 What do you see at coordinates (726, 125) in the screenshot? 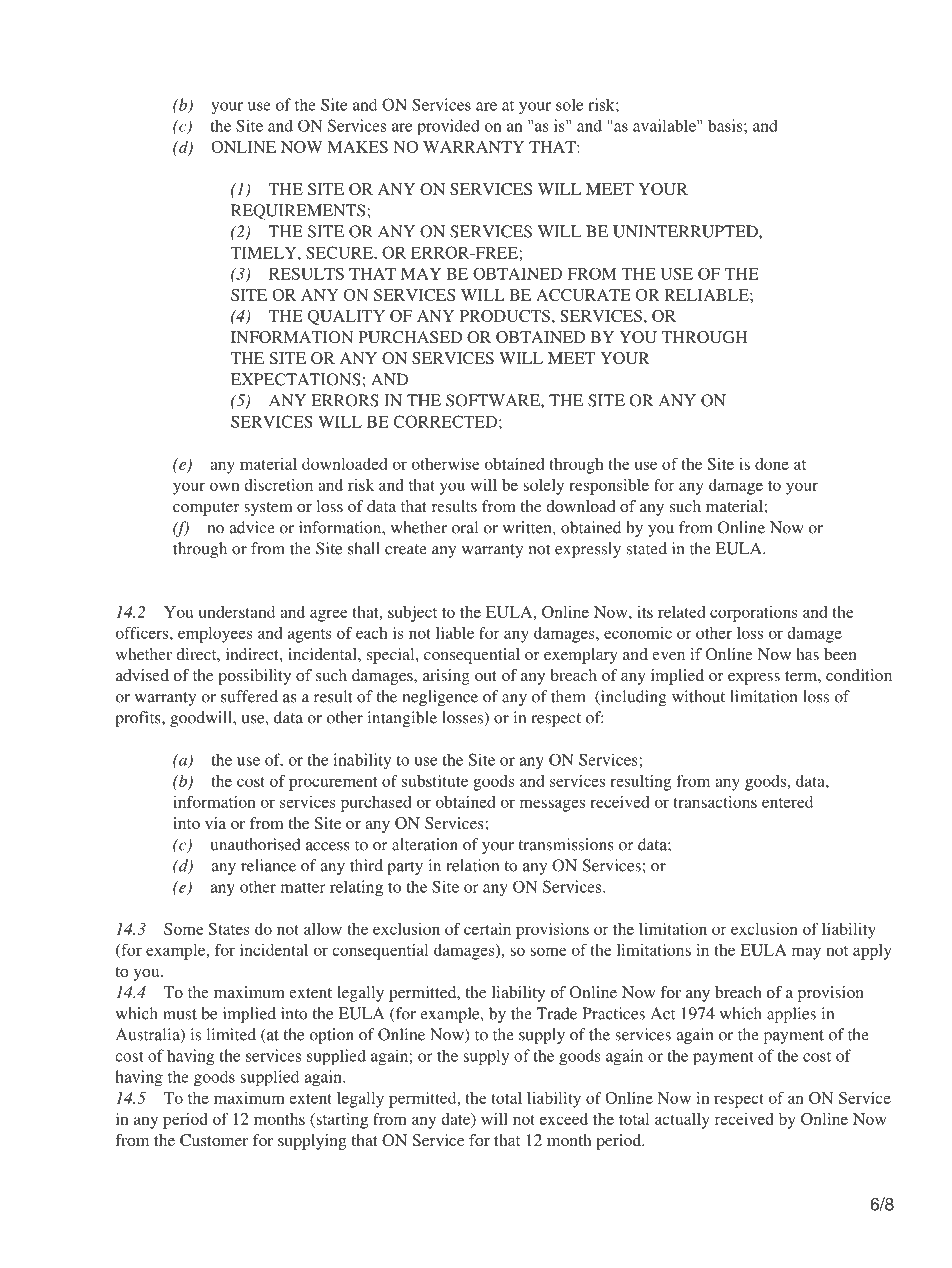
I see `basis` at bounding box center [726, 125].
